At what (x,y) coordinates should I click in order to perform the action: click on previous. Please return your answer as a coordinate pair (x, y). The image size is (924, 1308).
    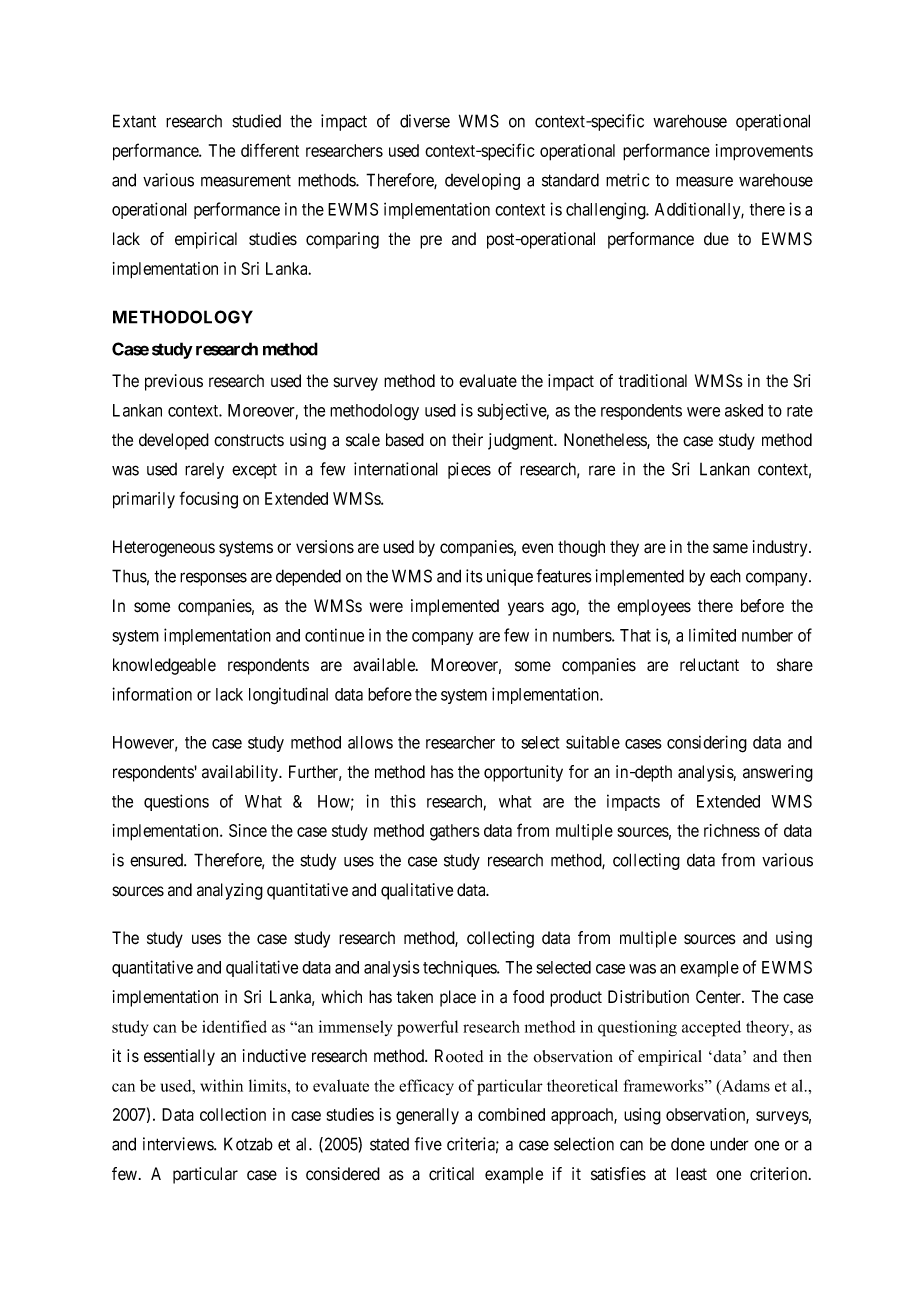
    Looking at the image, I should click on (174, 382).
